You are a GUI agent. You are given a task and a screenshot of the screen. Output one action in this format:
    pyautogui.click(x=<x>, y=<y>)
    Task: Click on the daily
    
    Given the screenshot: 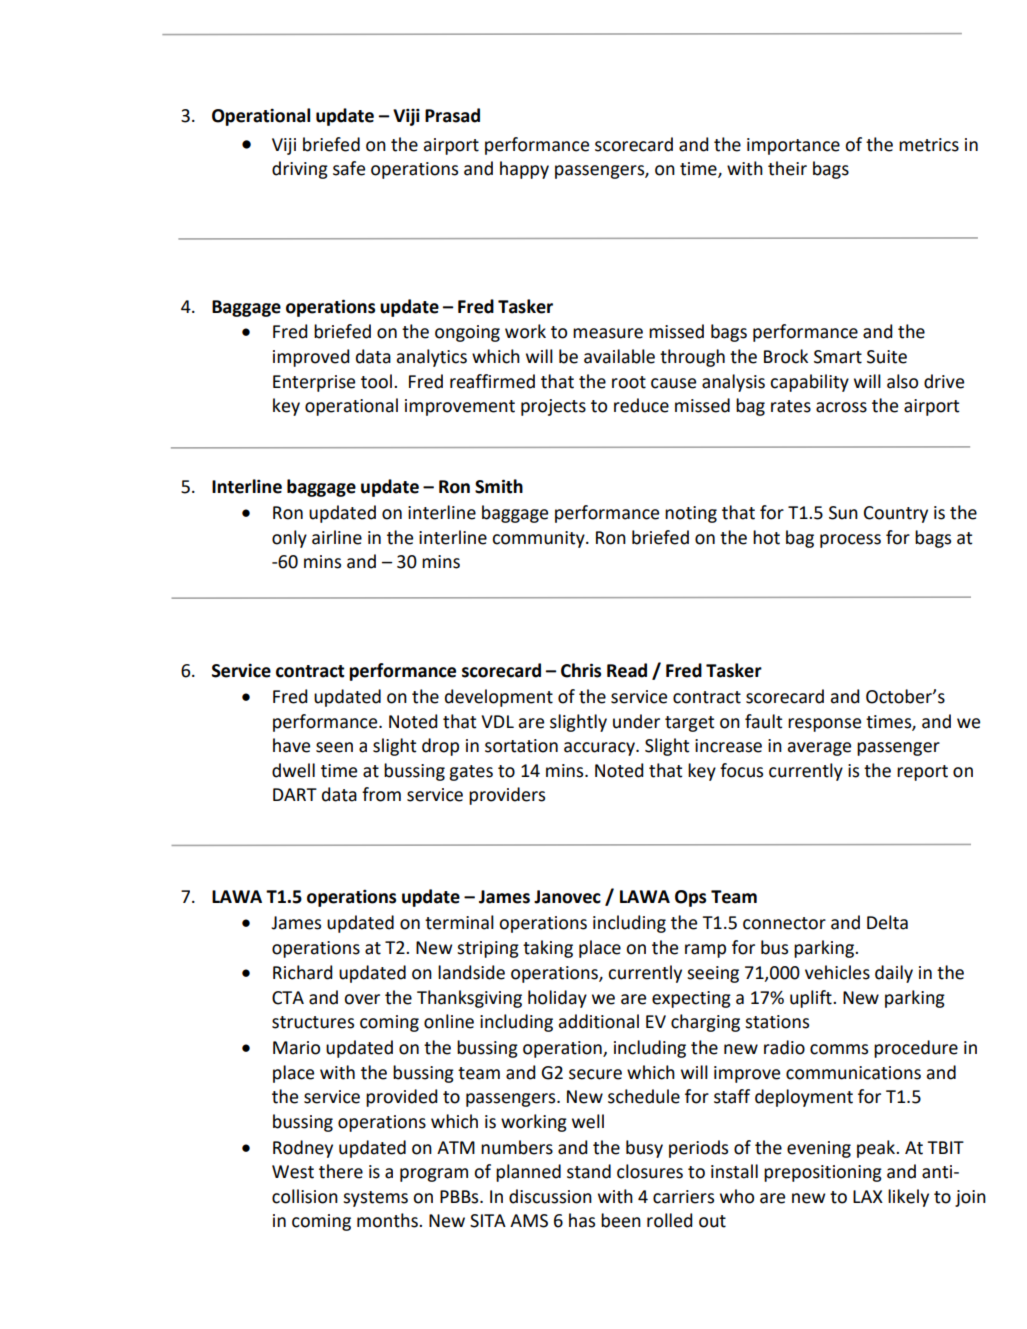 What is the action you would take?
    pyautogui.click(x=894, y=974)
